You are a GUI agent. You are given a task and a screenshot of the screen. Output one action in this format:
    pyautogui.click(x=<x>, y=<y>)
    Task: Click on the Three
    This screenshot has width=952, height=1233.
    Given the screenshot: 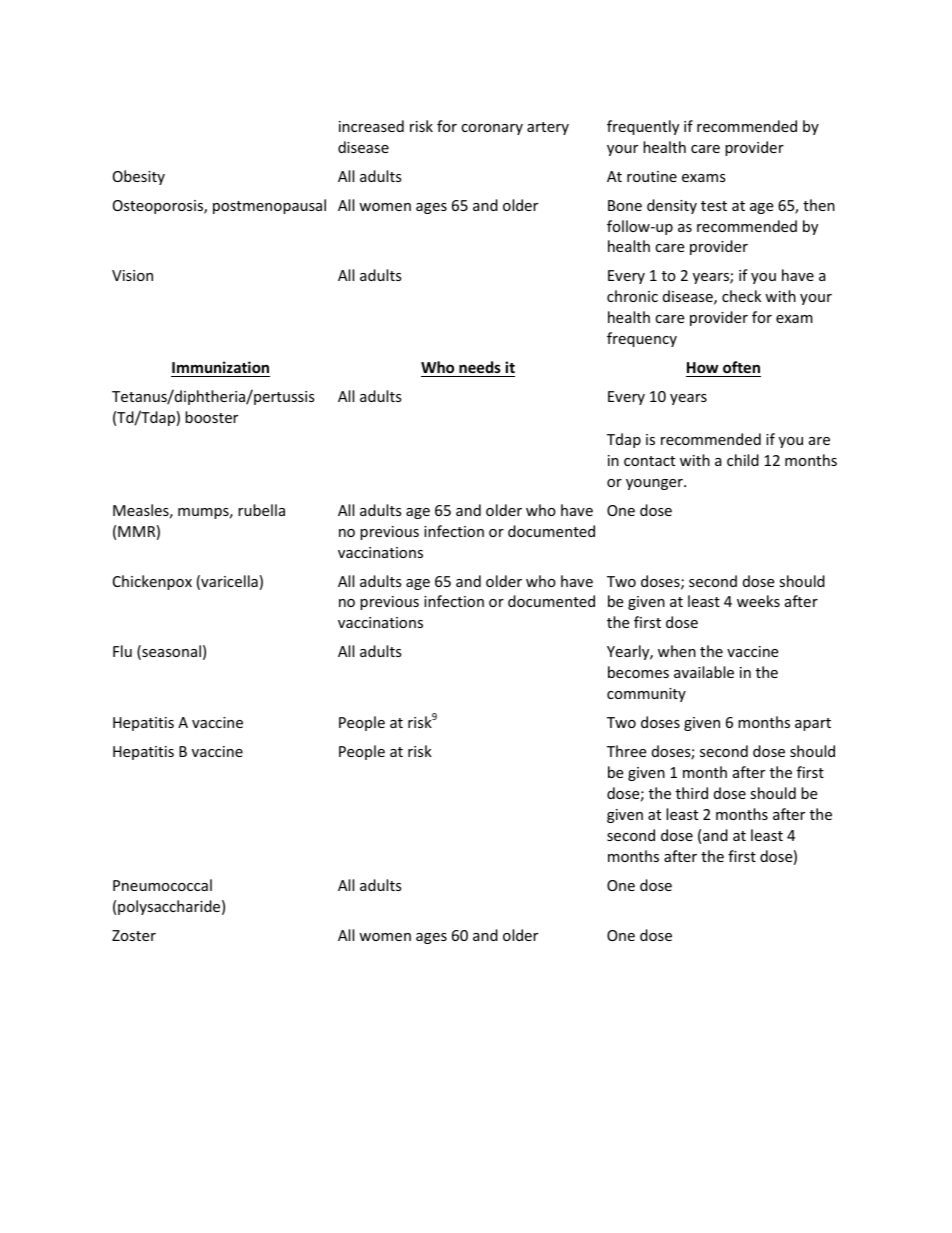 What is the action you would take?
    pyautogui.click(x=626, y=751)
